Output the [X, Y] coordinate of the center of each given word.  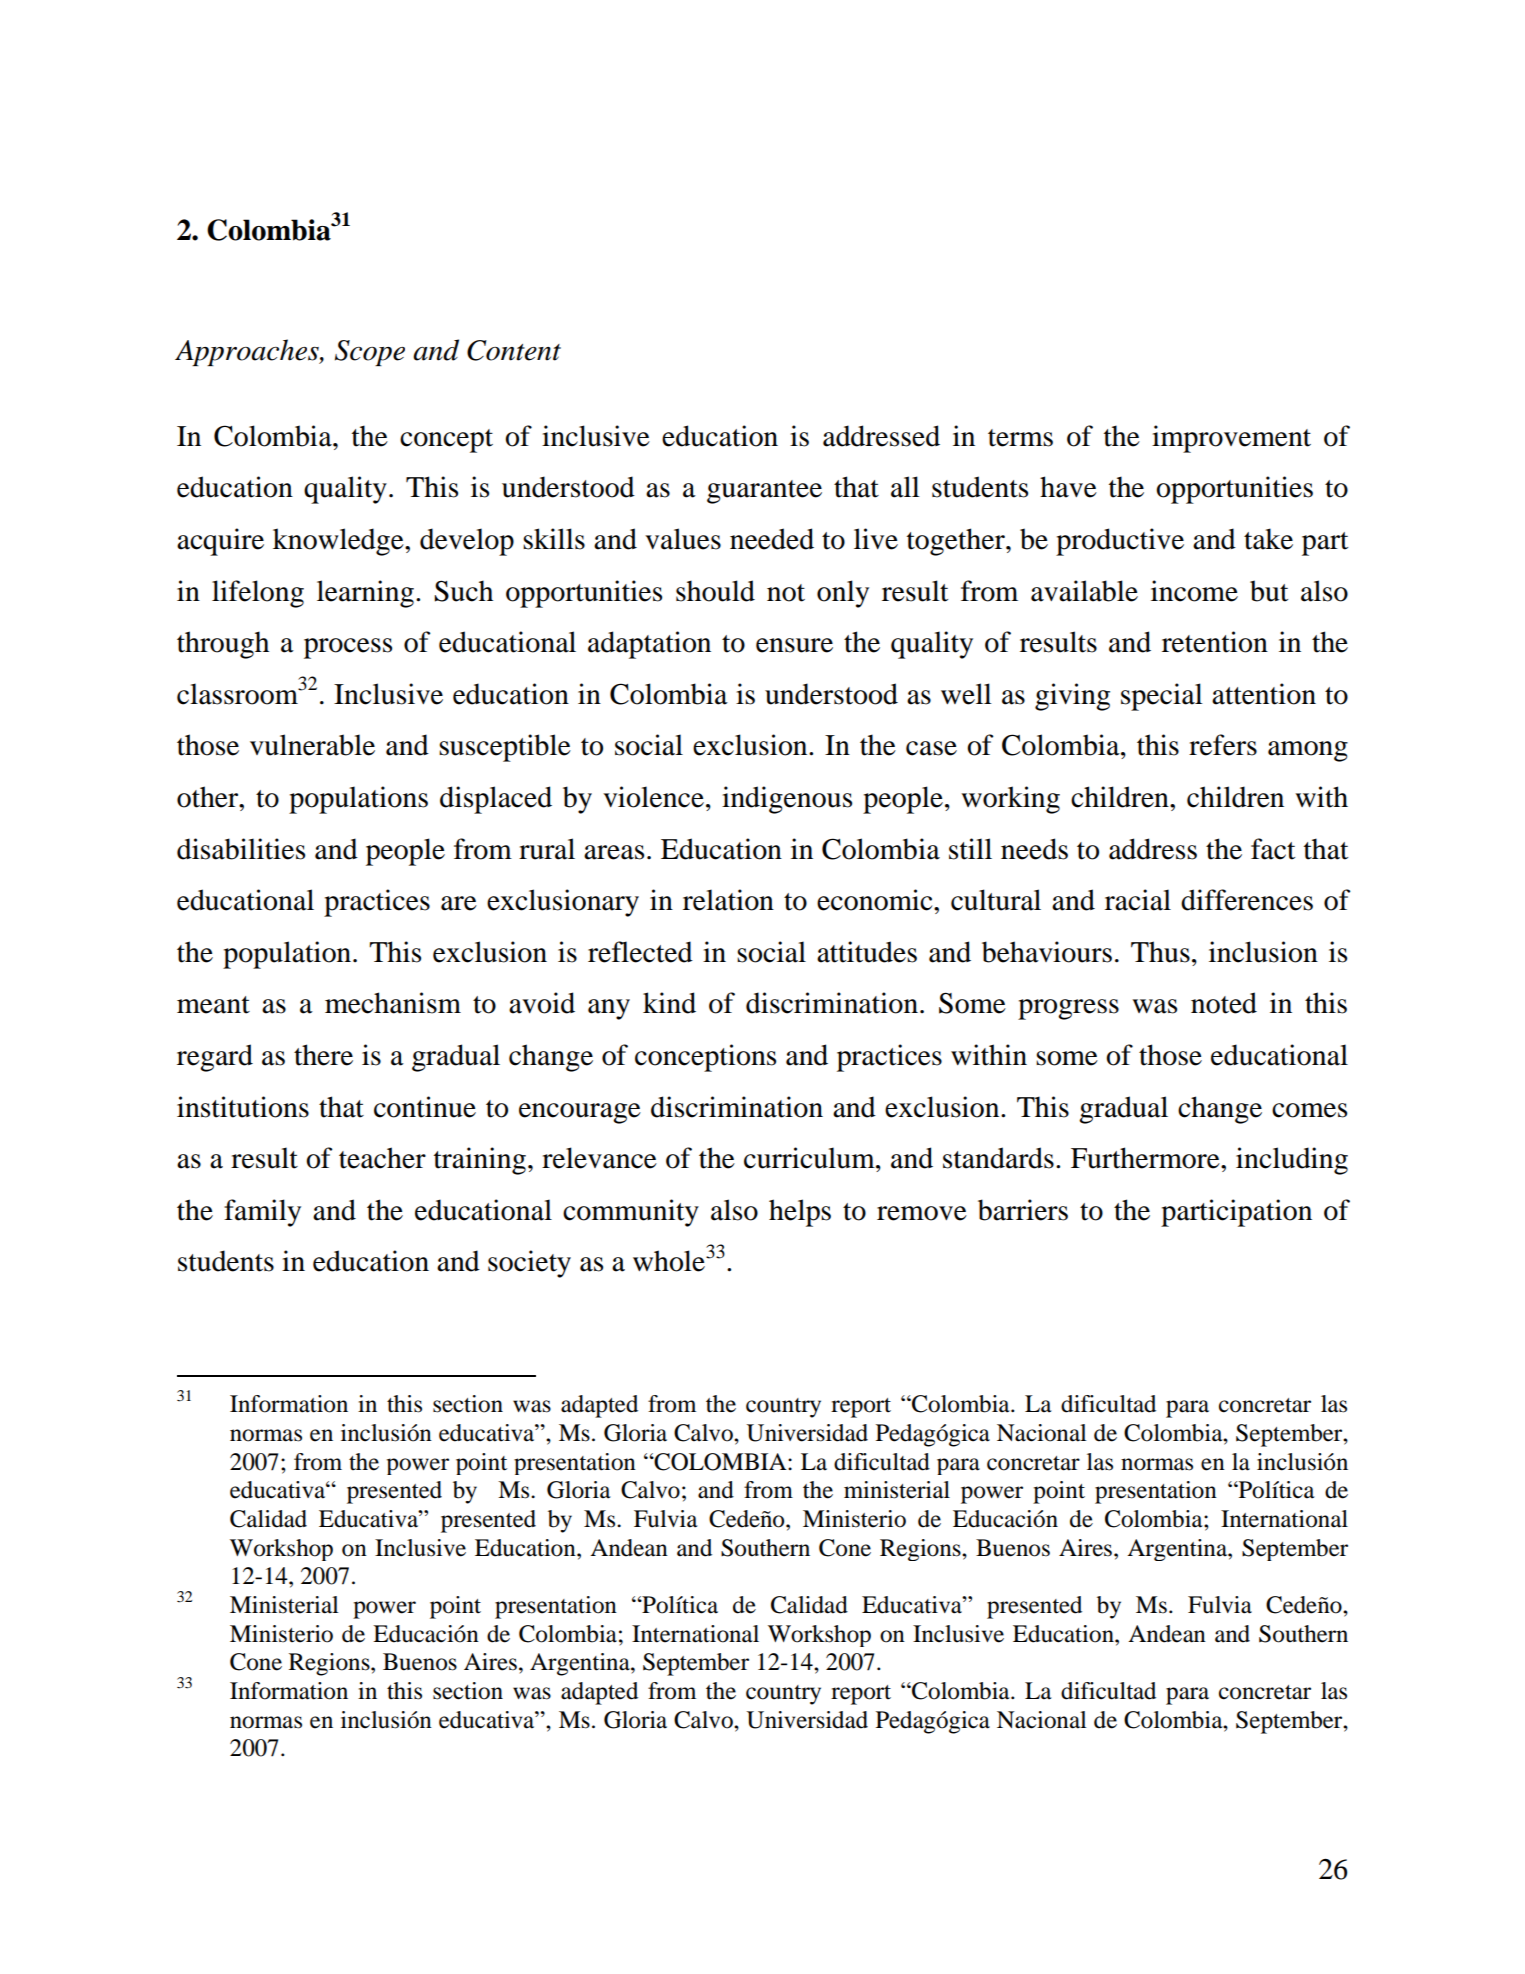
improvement [1231, 439]
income [1194, 591]
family [262, 1213]
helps [800, 1213]
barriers [1023, 1210]
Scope [370, 353]
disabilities [241, 849]
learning [365, 594]
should [715, 591]
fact [1273, 849]
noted [1224, 1003]
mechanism [393, 1003]
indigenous [787, 800]
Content [514, 350]
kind [669, 1003]
